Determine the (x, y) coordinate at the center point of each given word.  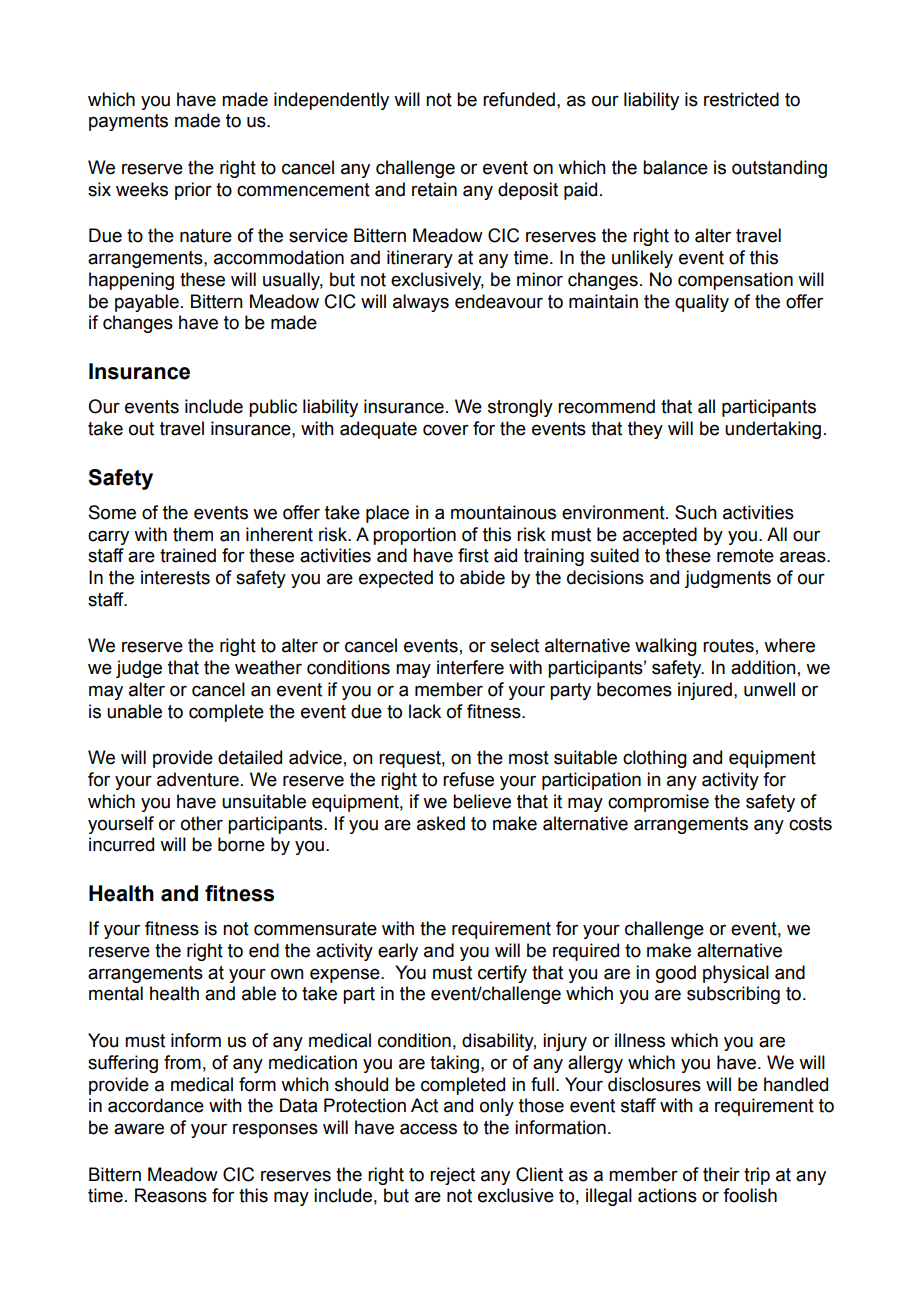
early (398, 952)
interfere (470, 667)
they (645, 430)
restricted (741, 99)
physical (736, 974)
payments (128, 122)
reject (452, 1176)
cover (446, 430)
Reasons (171, 1195)
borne (241, 844)
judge (139, 669)
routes (728, 646)
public (273, 408)
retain (434, 189)
